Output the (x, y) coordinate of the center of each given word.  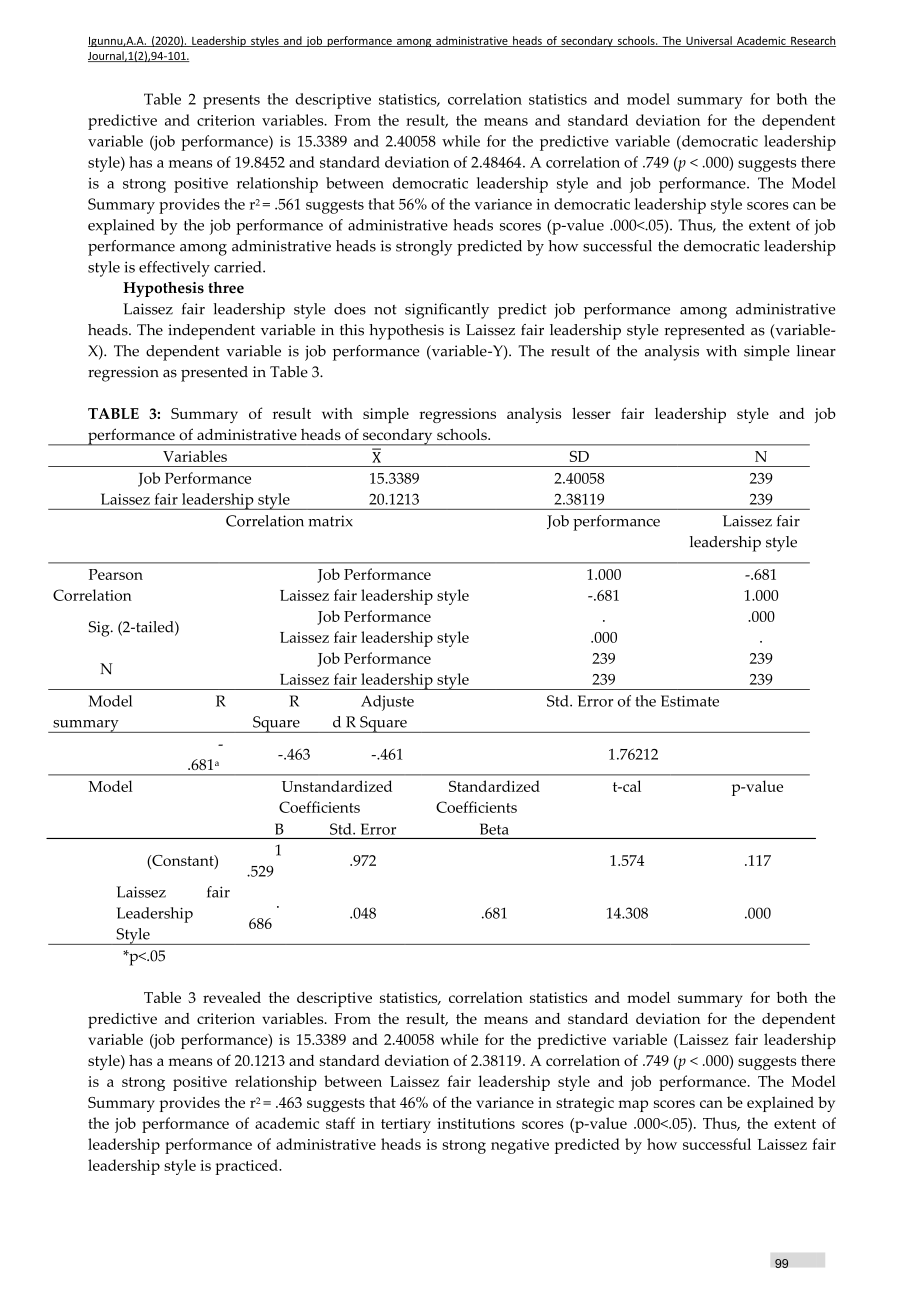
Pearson (116, 574)
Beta (494, 829)
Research (812, 41)
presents (231, 102)
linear (816, 351)
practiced (247, 1167)
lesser (591, 413)
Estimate (690, 701)
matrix (330, 521)
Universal (709, 41)
